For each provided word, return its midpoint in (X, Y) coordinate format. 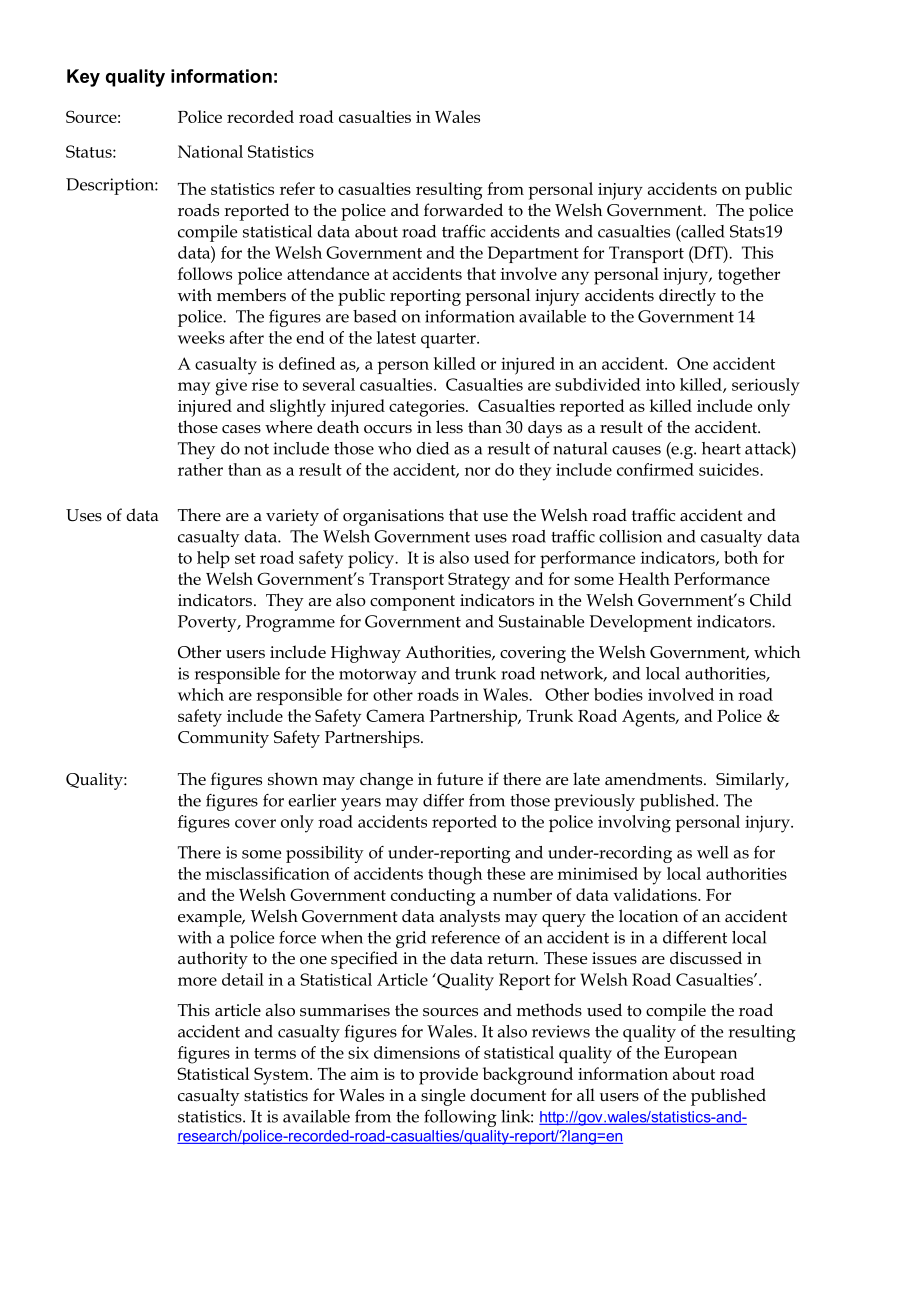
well (712, 852)
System (282, 1076)
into (660, 385)
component (412, 603)
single (443, 1097)
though (455, 876)
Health (644, 578)
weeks (201, 337)
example (211, 918)
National (210, 151)
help (213, 559)
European (700, 1054)
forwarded (463, 210)
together (749, 276)
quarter (449, 340)
